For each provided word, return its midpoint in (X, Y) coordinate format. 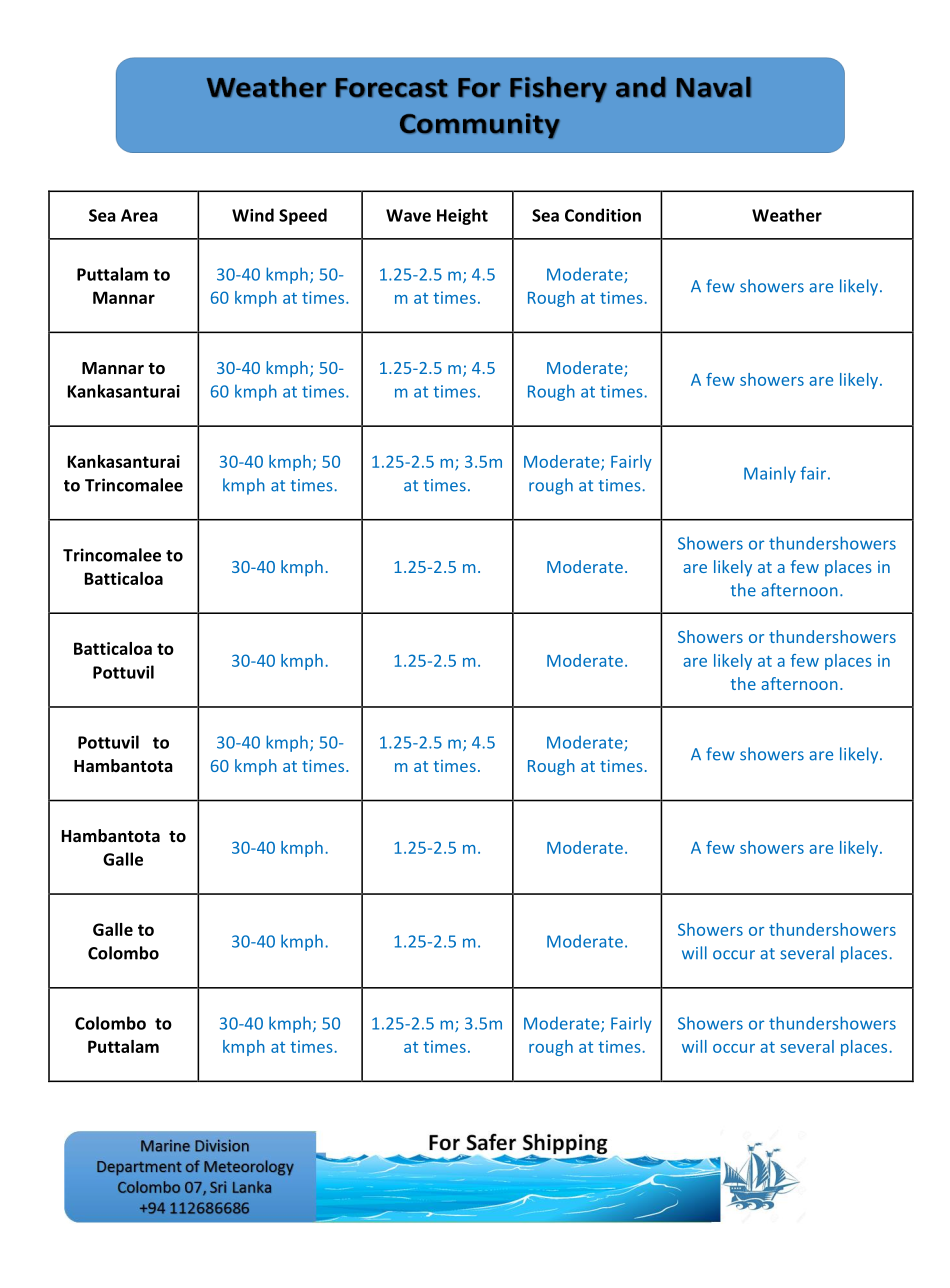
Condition (603, 215)
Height (462, 216)
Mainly (770, 474)
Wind (253, 215)
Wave (408, 215)
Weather (787, 215)
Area (139, 215)
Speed (303, 216)
